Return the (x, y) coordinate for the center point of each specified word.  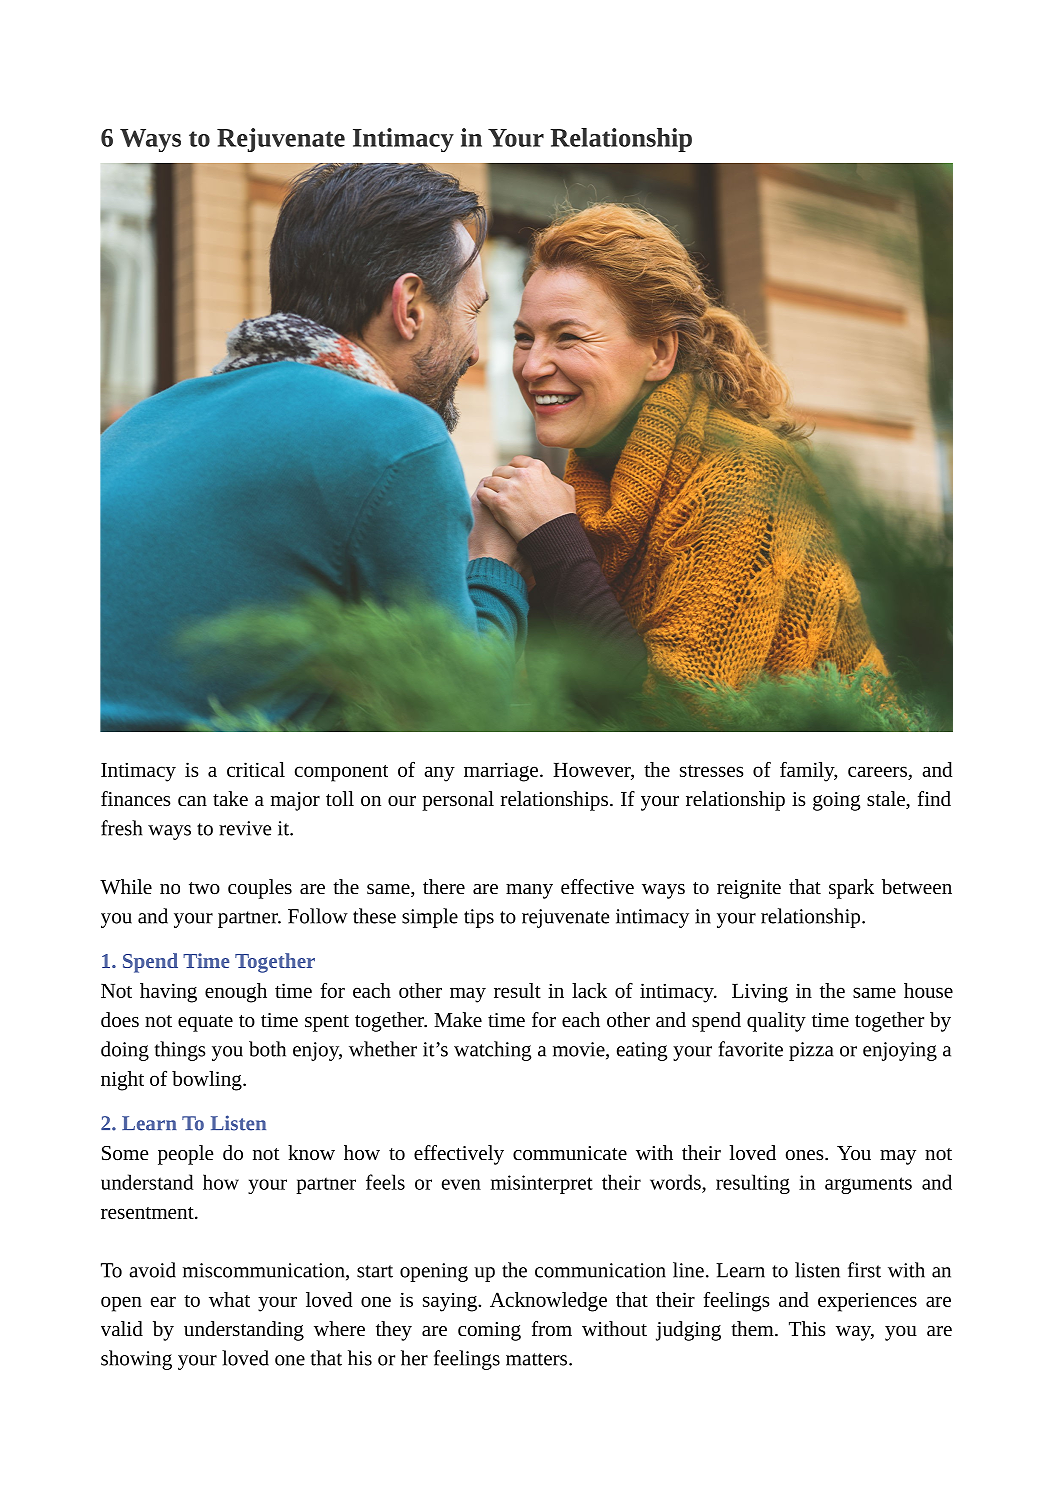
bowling (208, 1081)
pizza (811, 1051)
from (552, 1328)
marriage (501, 772)
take (230, 798)
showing (136, 1360)
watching (492, 1051)
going (836, 801)
